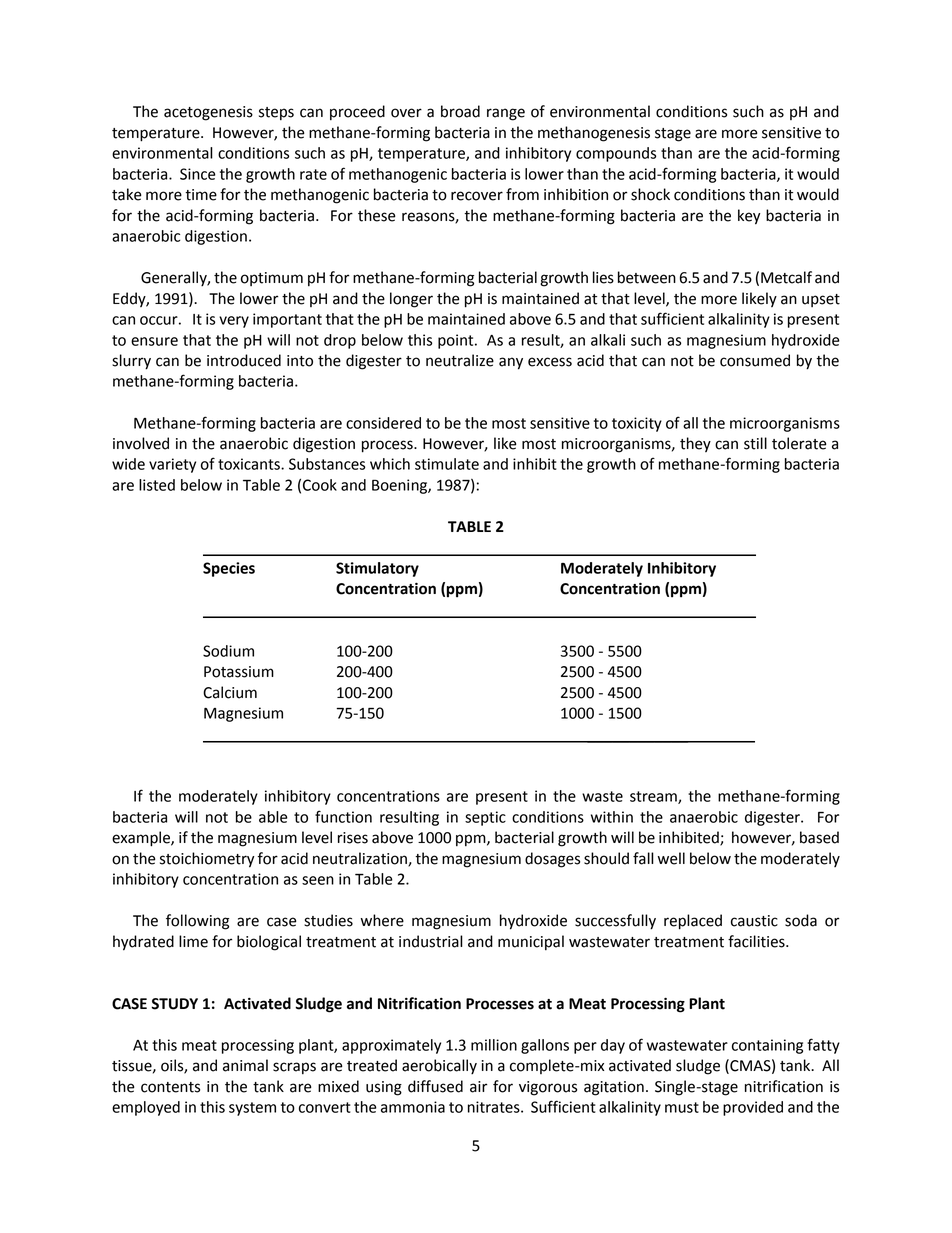 The width and height of the image is (952, 1233). What do you see at coordinates (754, 921) in the image?
I see `caustic` at bounding box center [754, 921].
